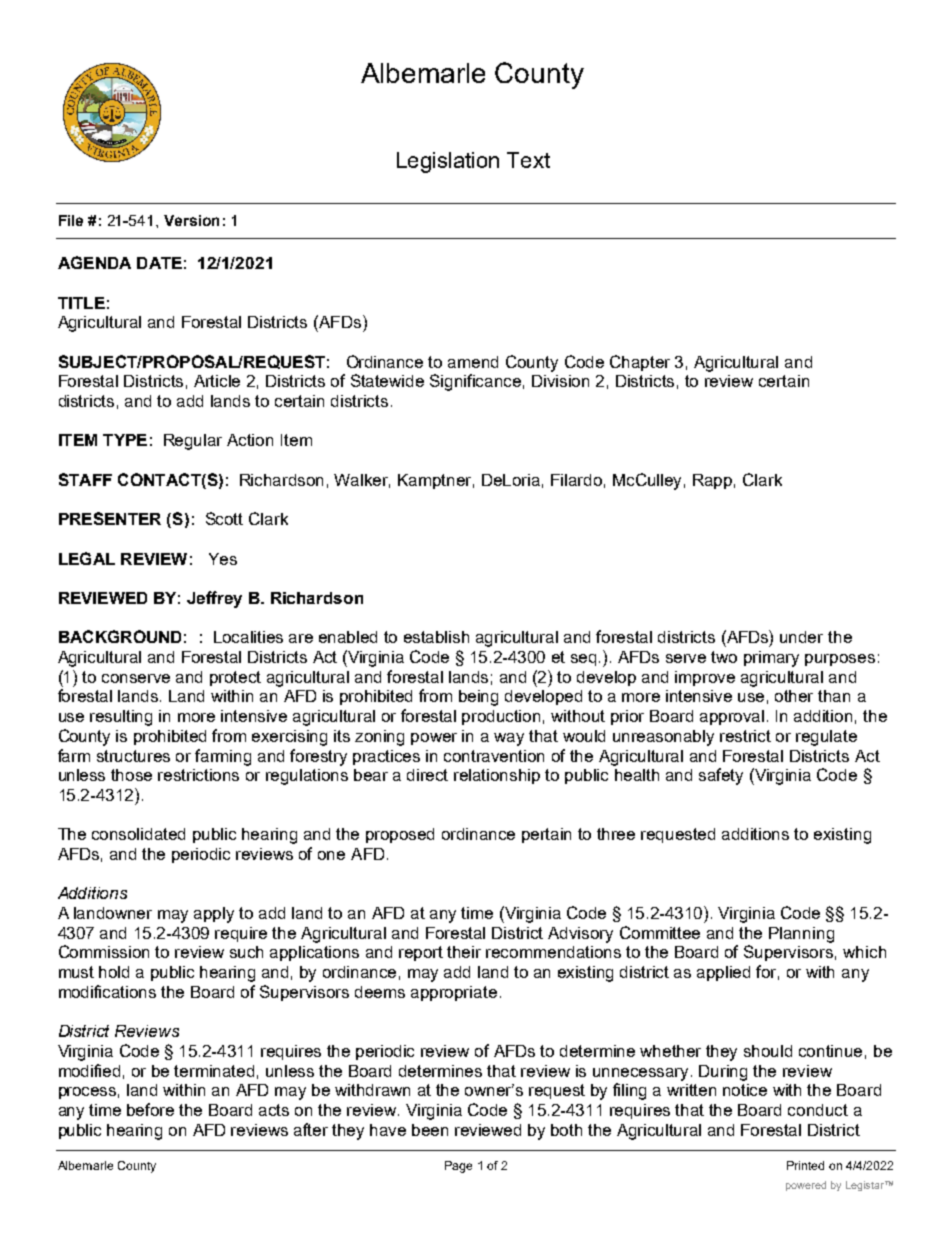 This screenshot has width=952, height=1233. Describe the element at coordinates (801, 637) in the screenshot. I see `under` at that location.
